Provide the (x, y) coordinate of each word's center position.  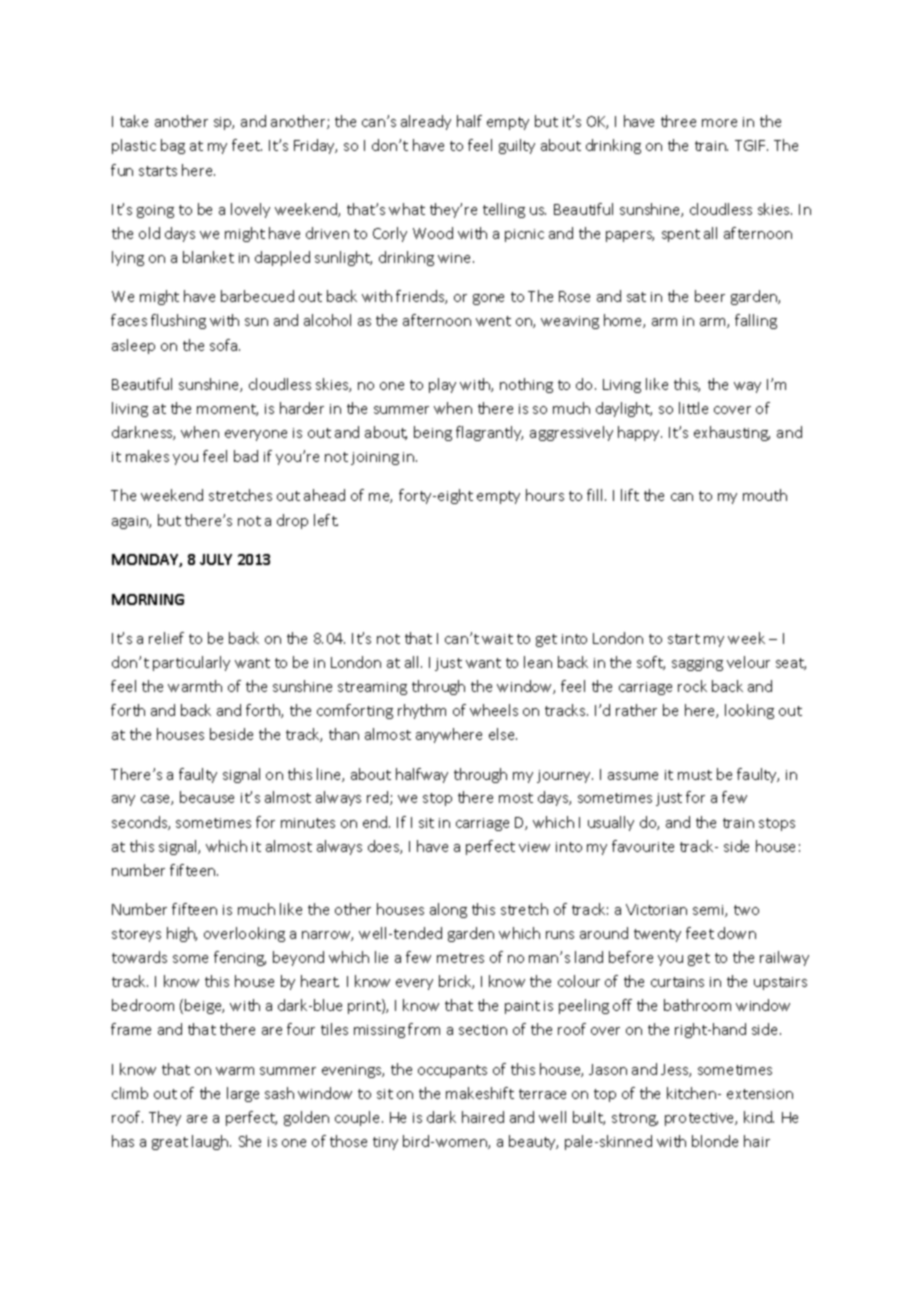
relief (166, 638)
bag (173, 146)
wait (497, 639)
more (719, 123)
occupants (452, 1071)
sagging (697, 664)
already (426, 122)
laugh (211, 1142)
